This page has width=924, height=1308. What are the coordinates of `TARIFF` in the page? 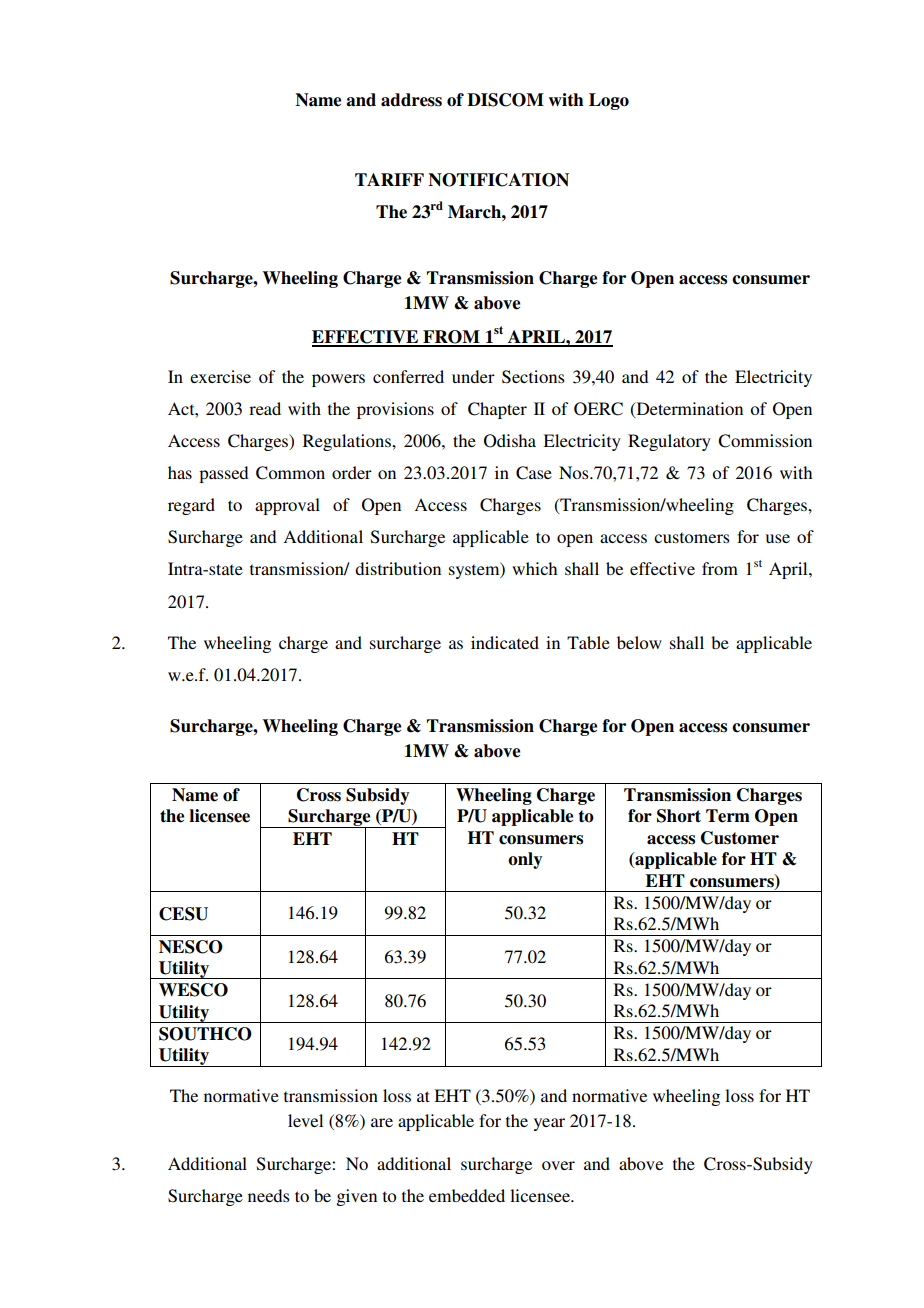 It's located at (389, 179).
